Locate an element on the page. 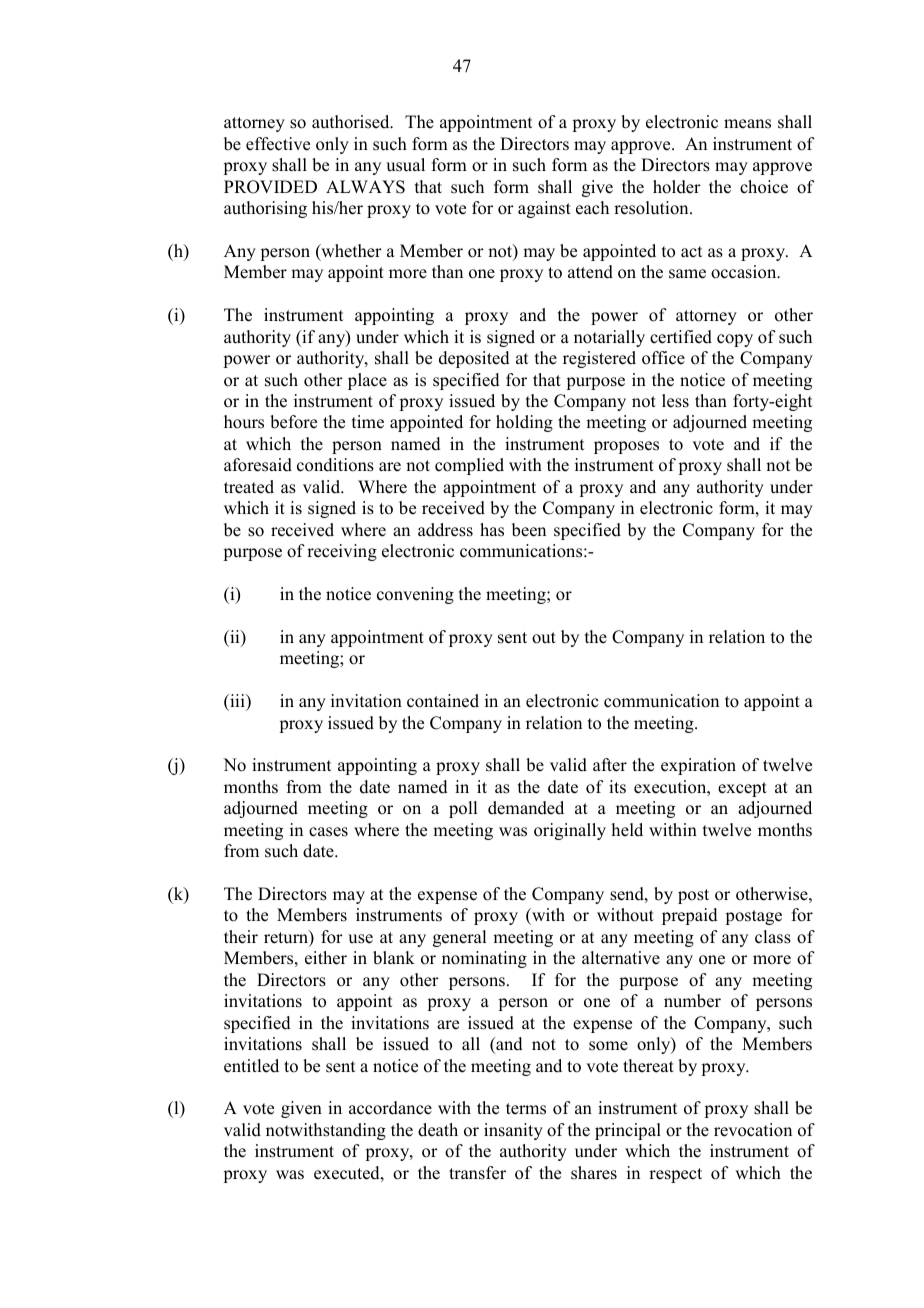  general is located at coordinates (459, 938).
